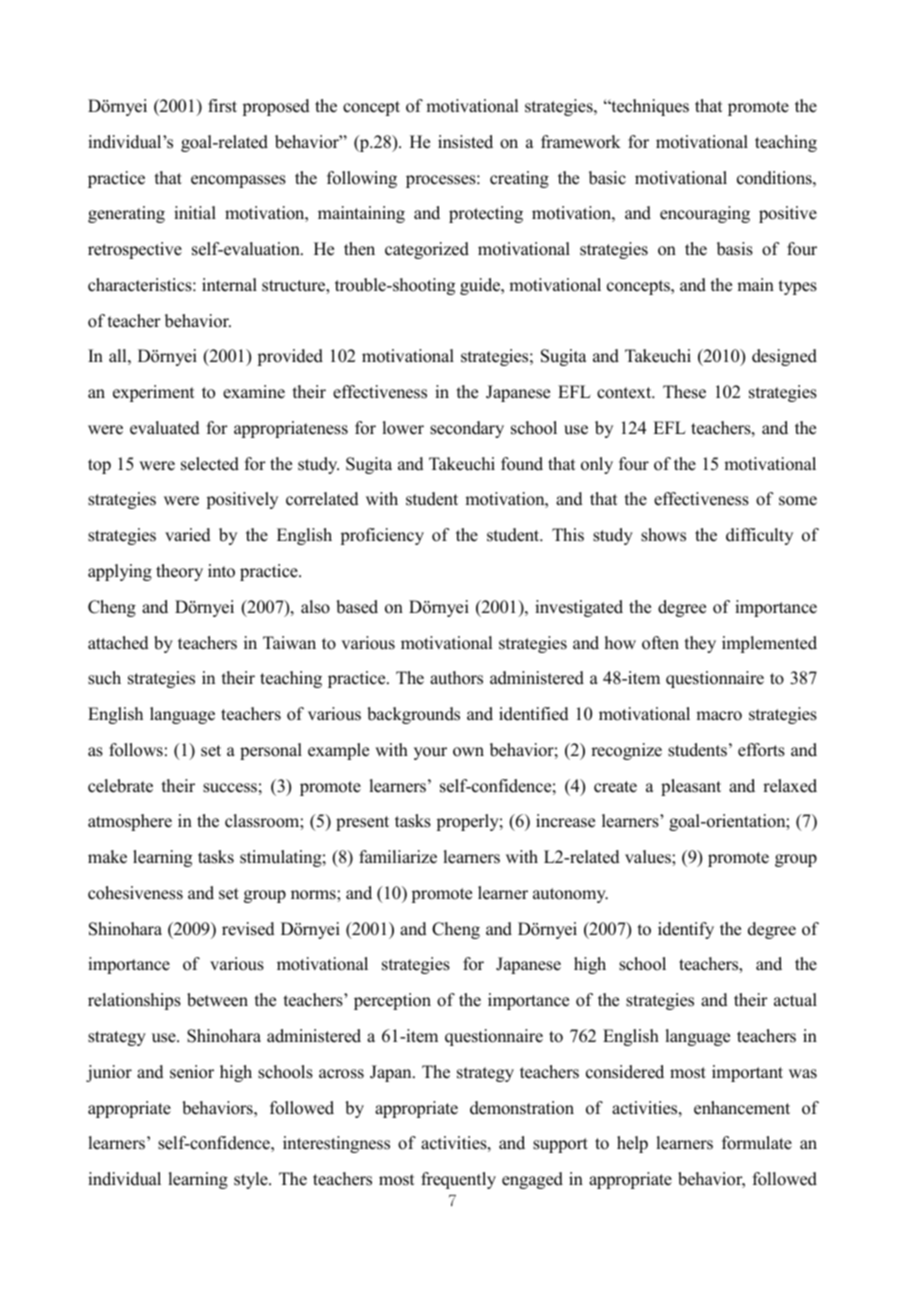 The width and height of the screenshot is (924, 1308). I want to click on techniques, so click(649, 107).
